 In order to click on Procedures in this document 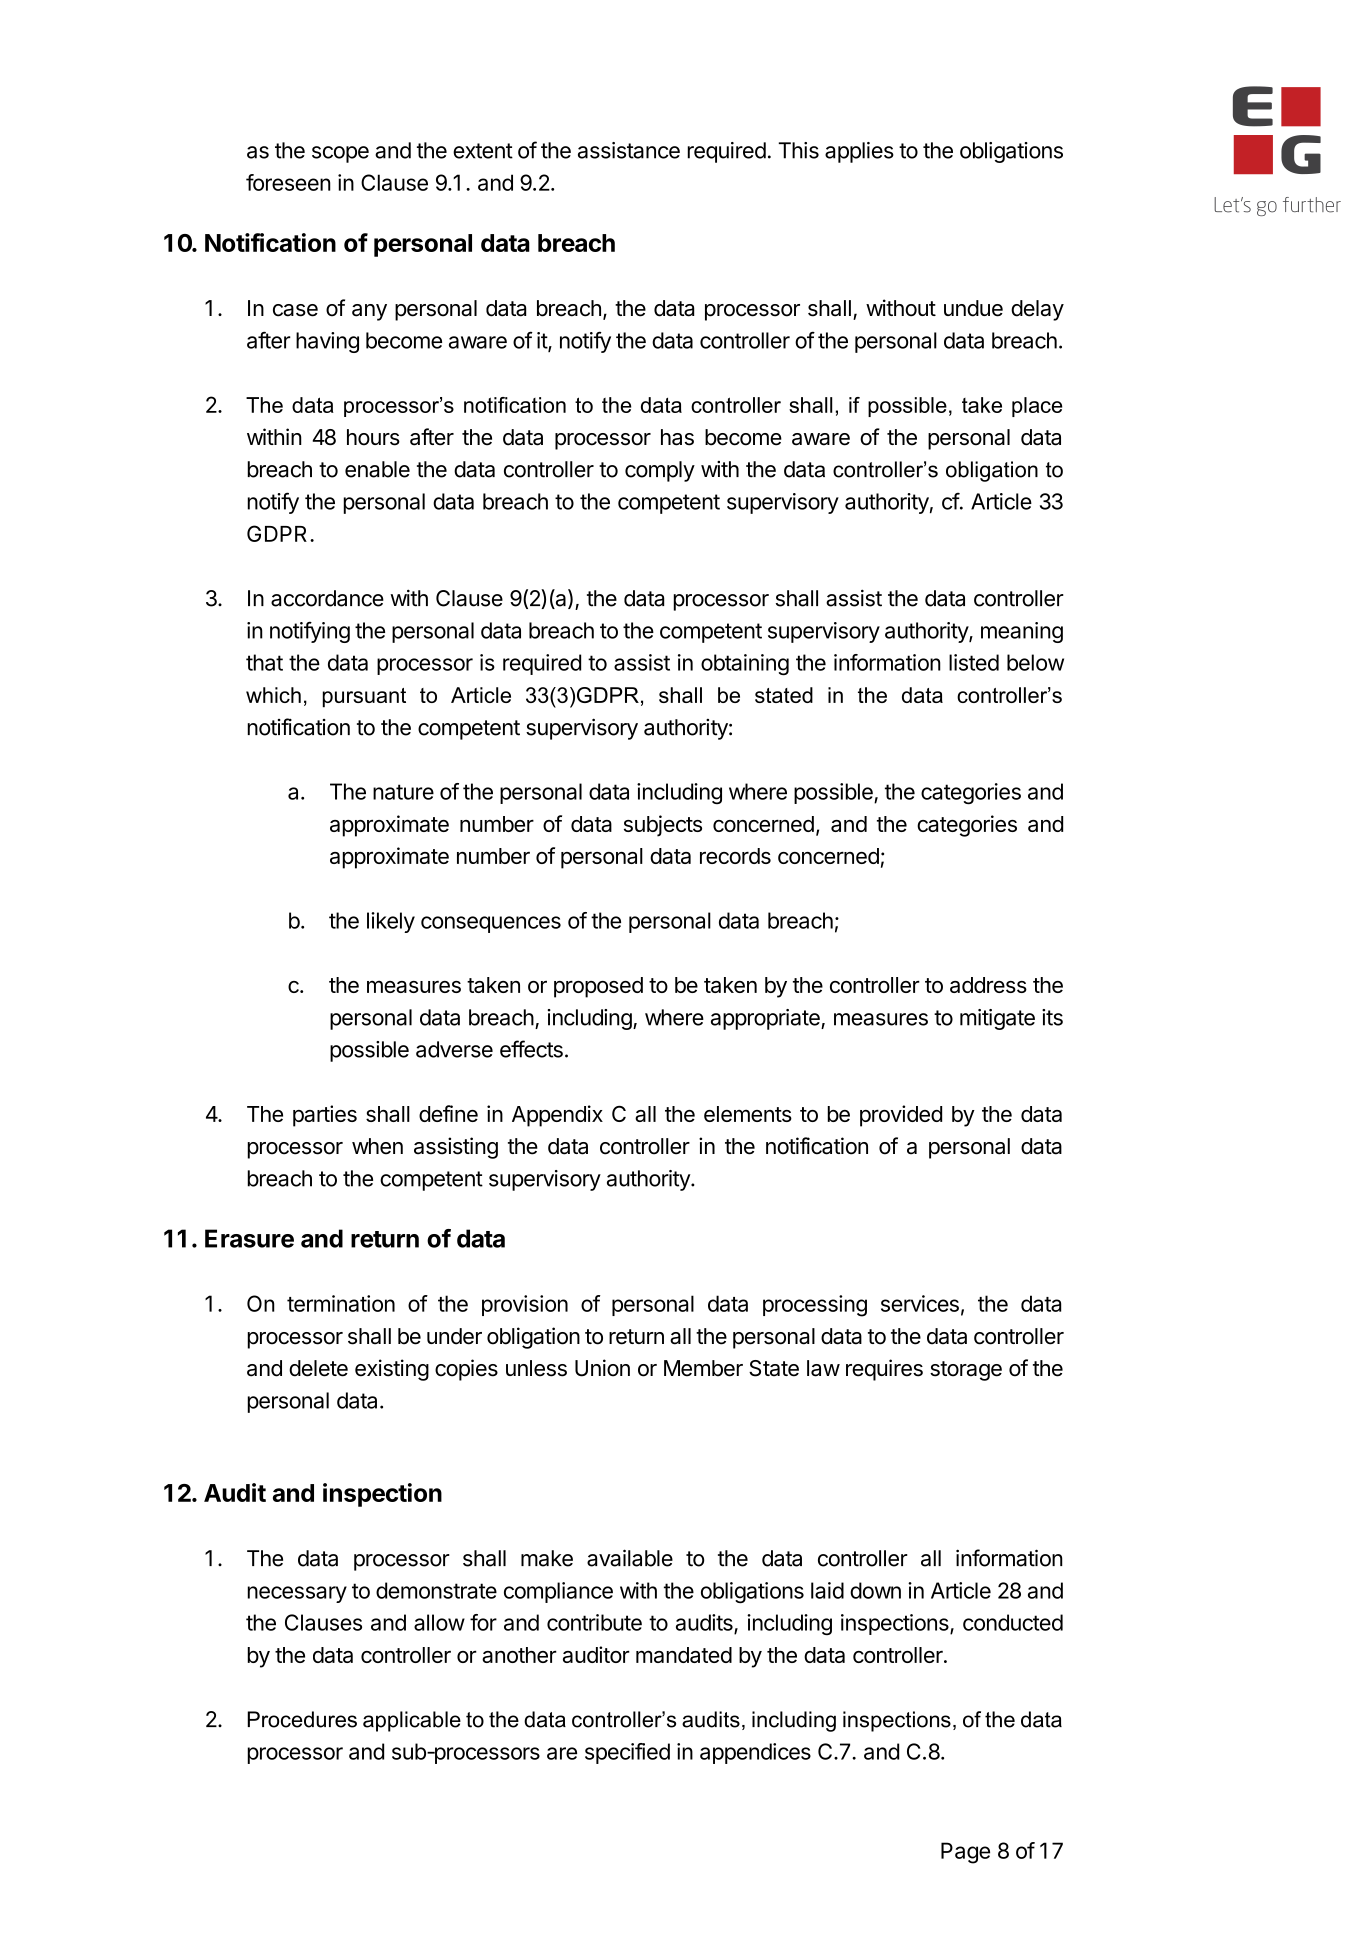, I will do `click(302, 1719)`.
